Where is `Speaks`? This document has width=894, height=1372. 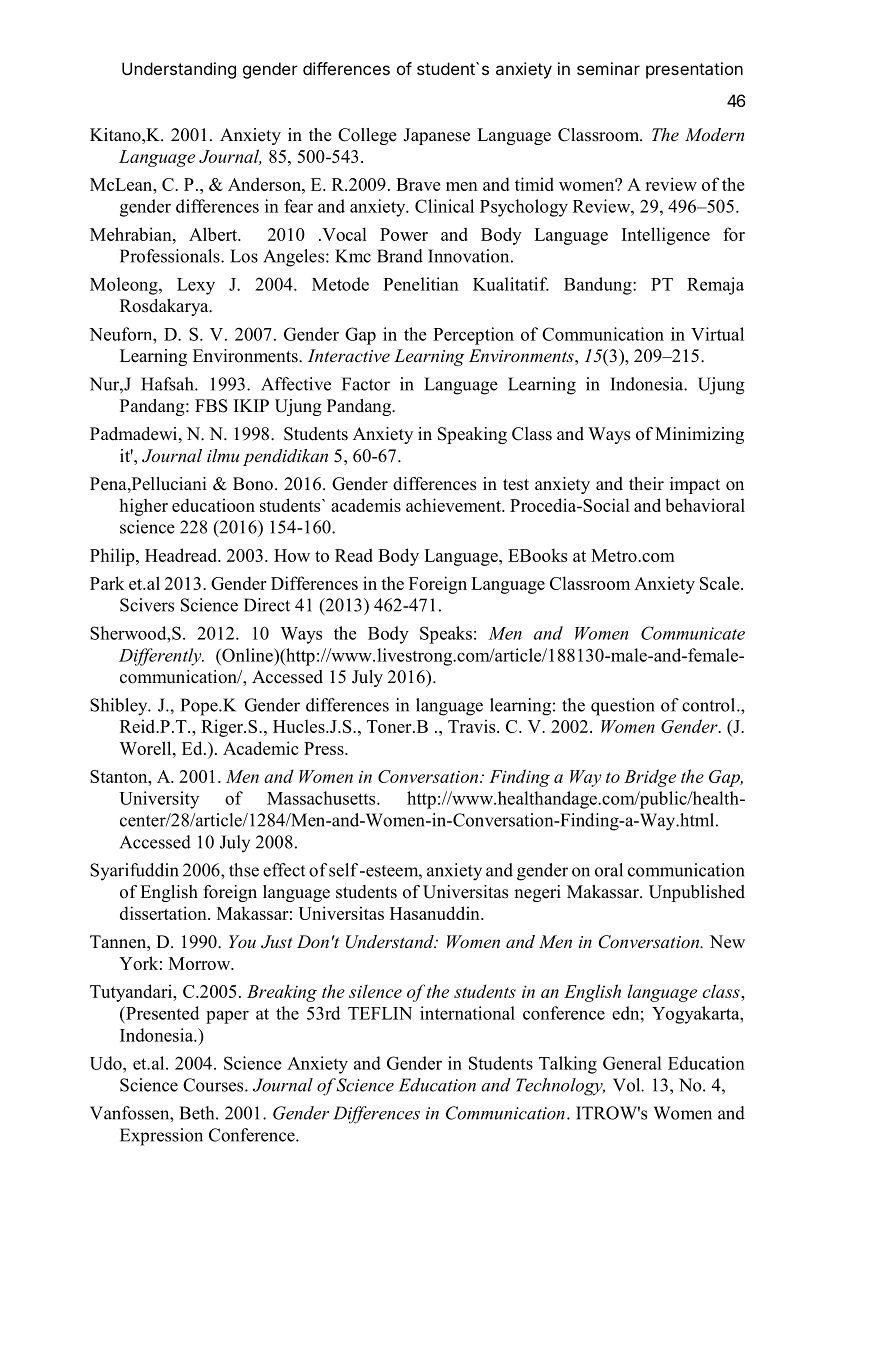
Speaks is located at coordinates (446, 635).
